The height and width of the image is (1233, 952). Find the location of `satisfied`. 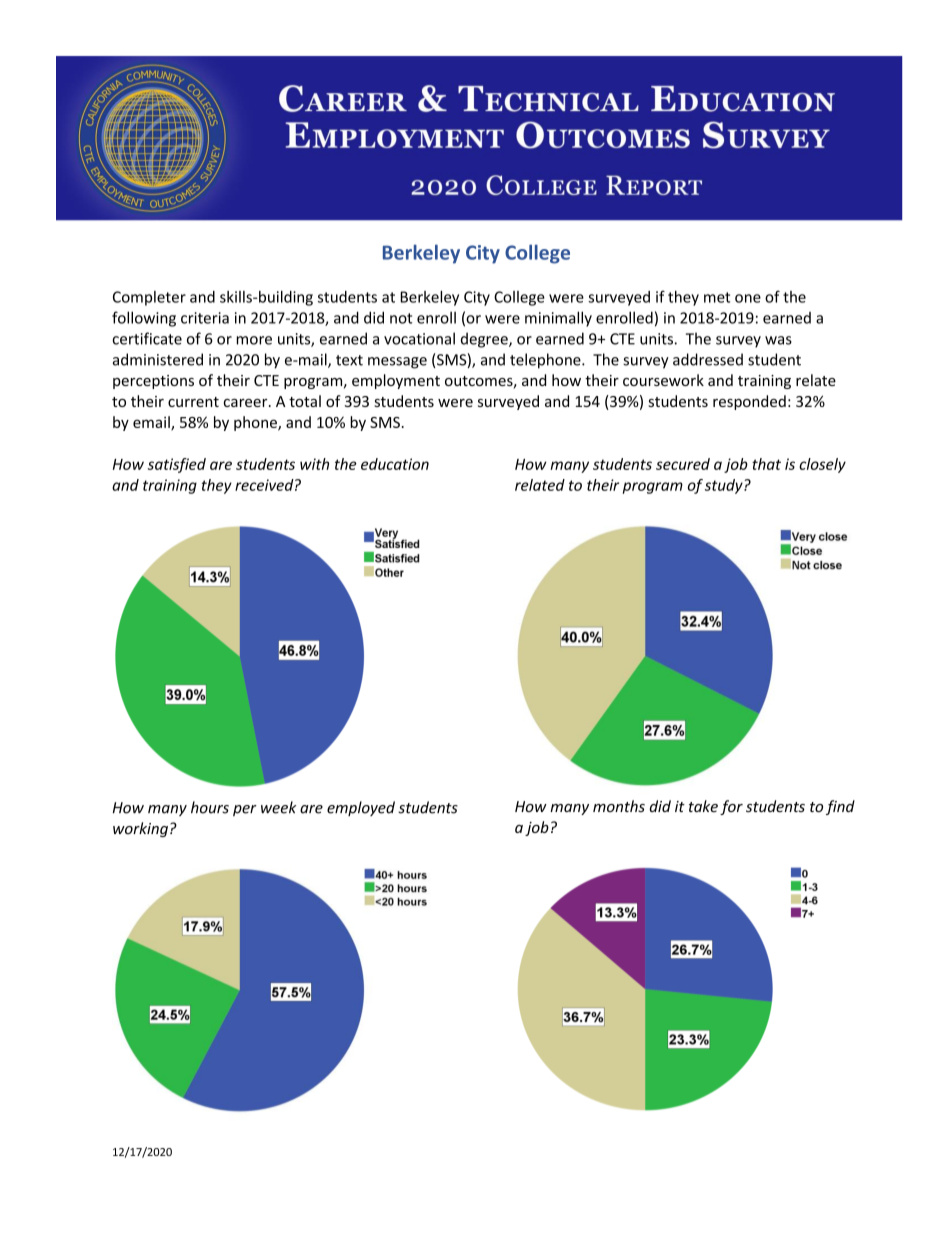

satisfied is located at coordinates (177, 465).
